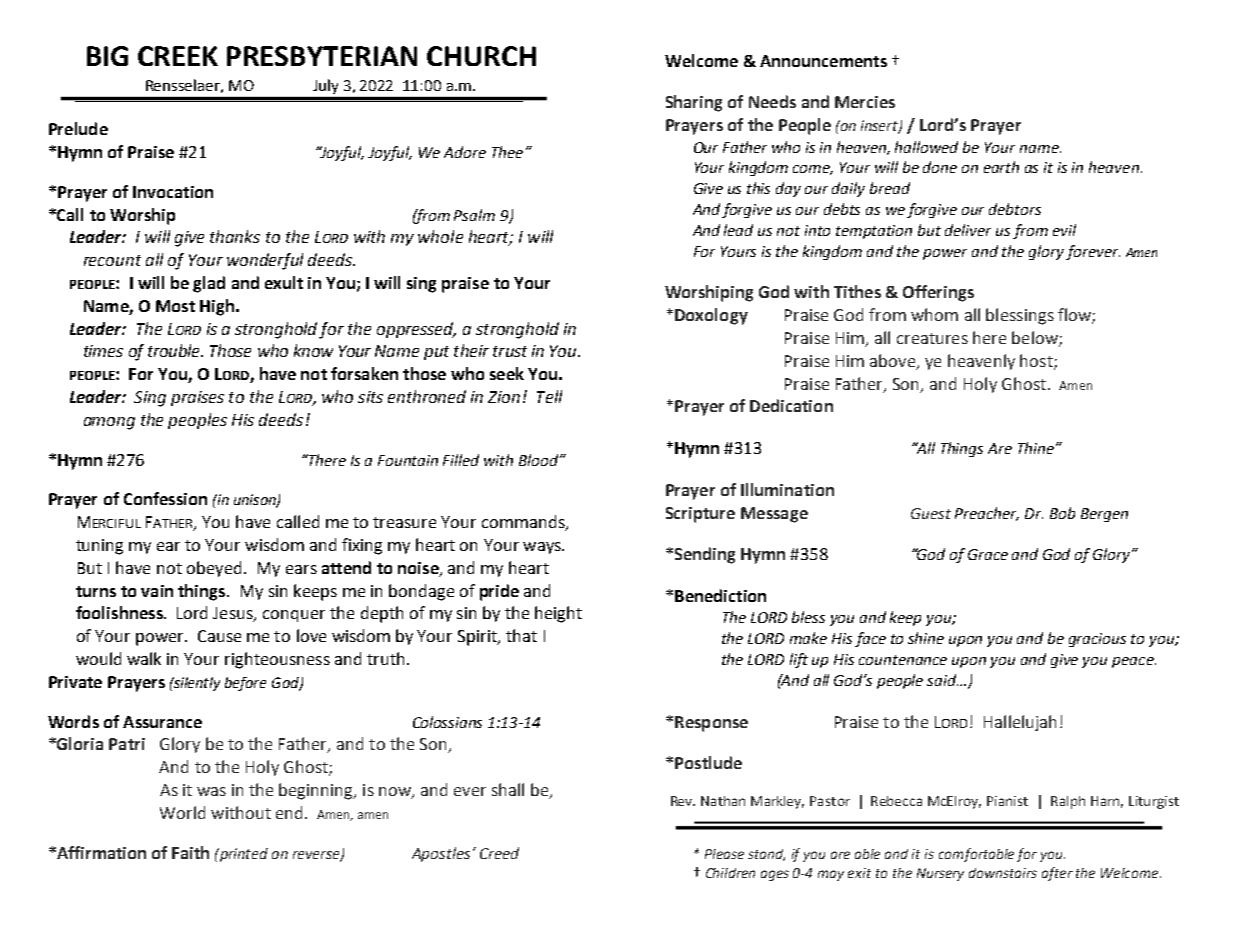 The width and height of the screenshot is (1233, 952). What do you see at coordinates (165, 498) in the screenshot?
I see `Confession` at bounding box center [165, 498].
